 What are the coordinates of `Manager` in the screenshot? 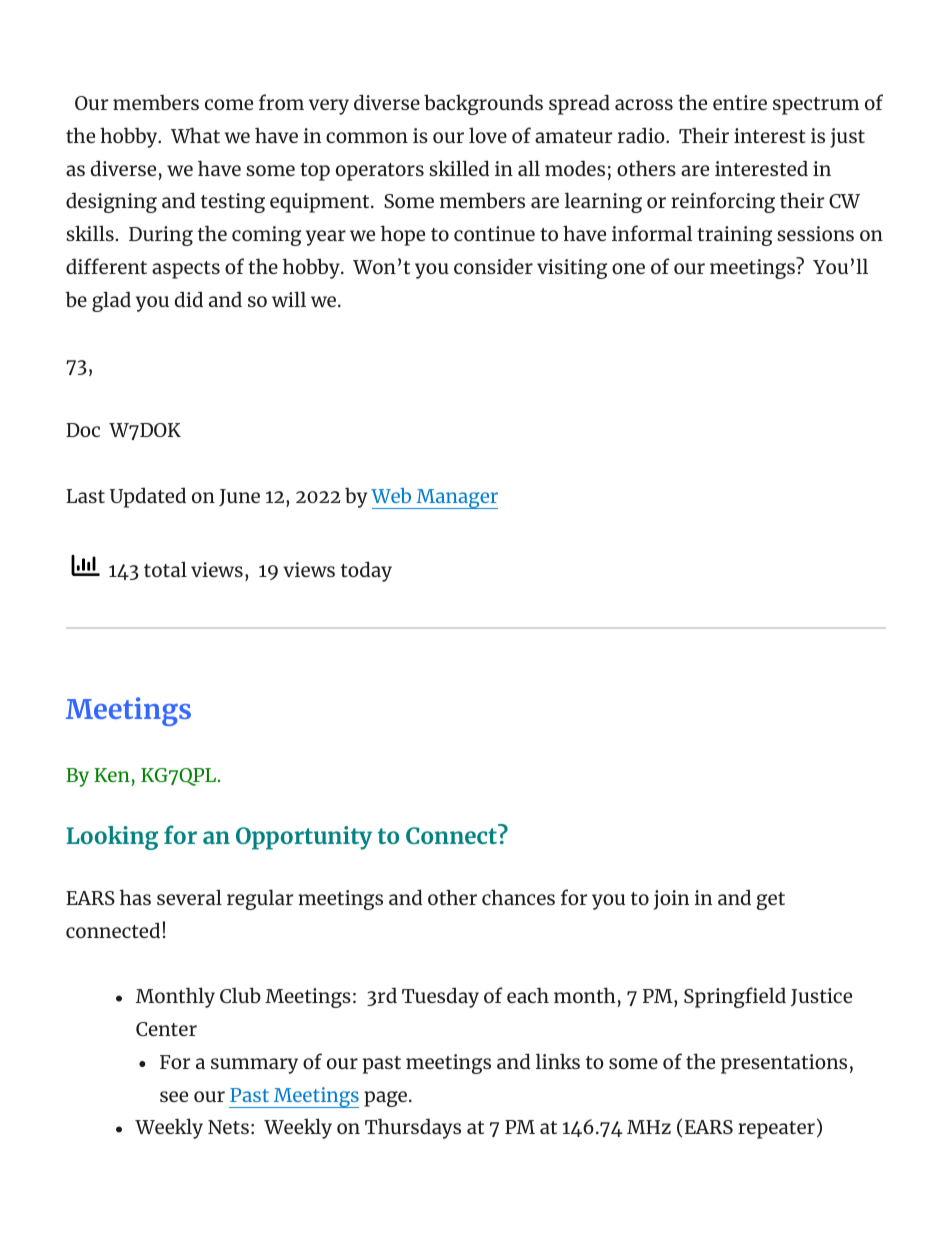 It's located at (456, 499).
